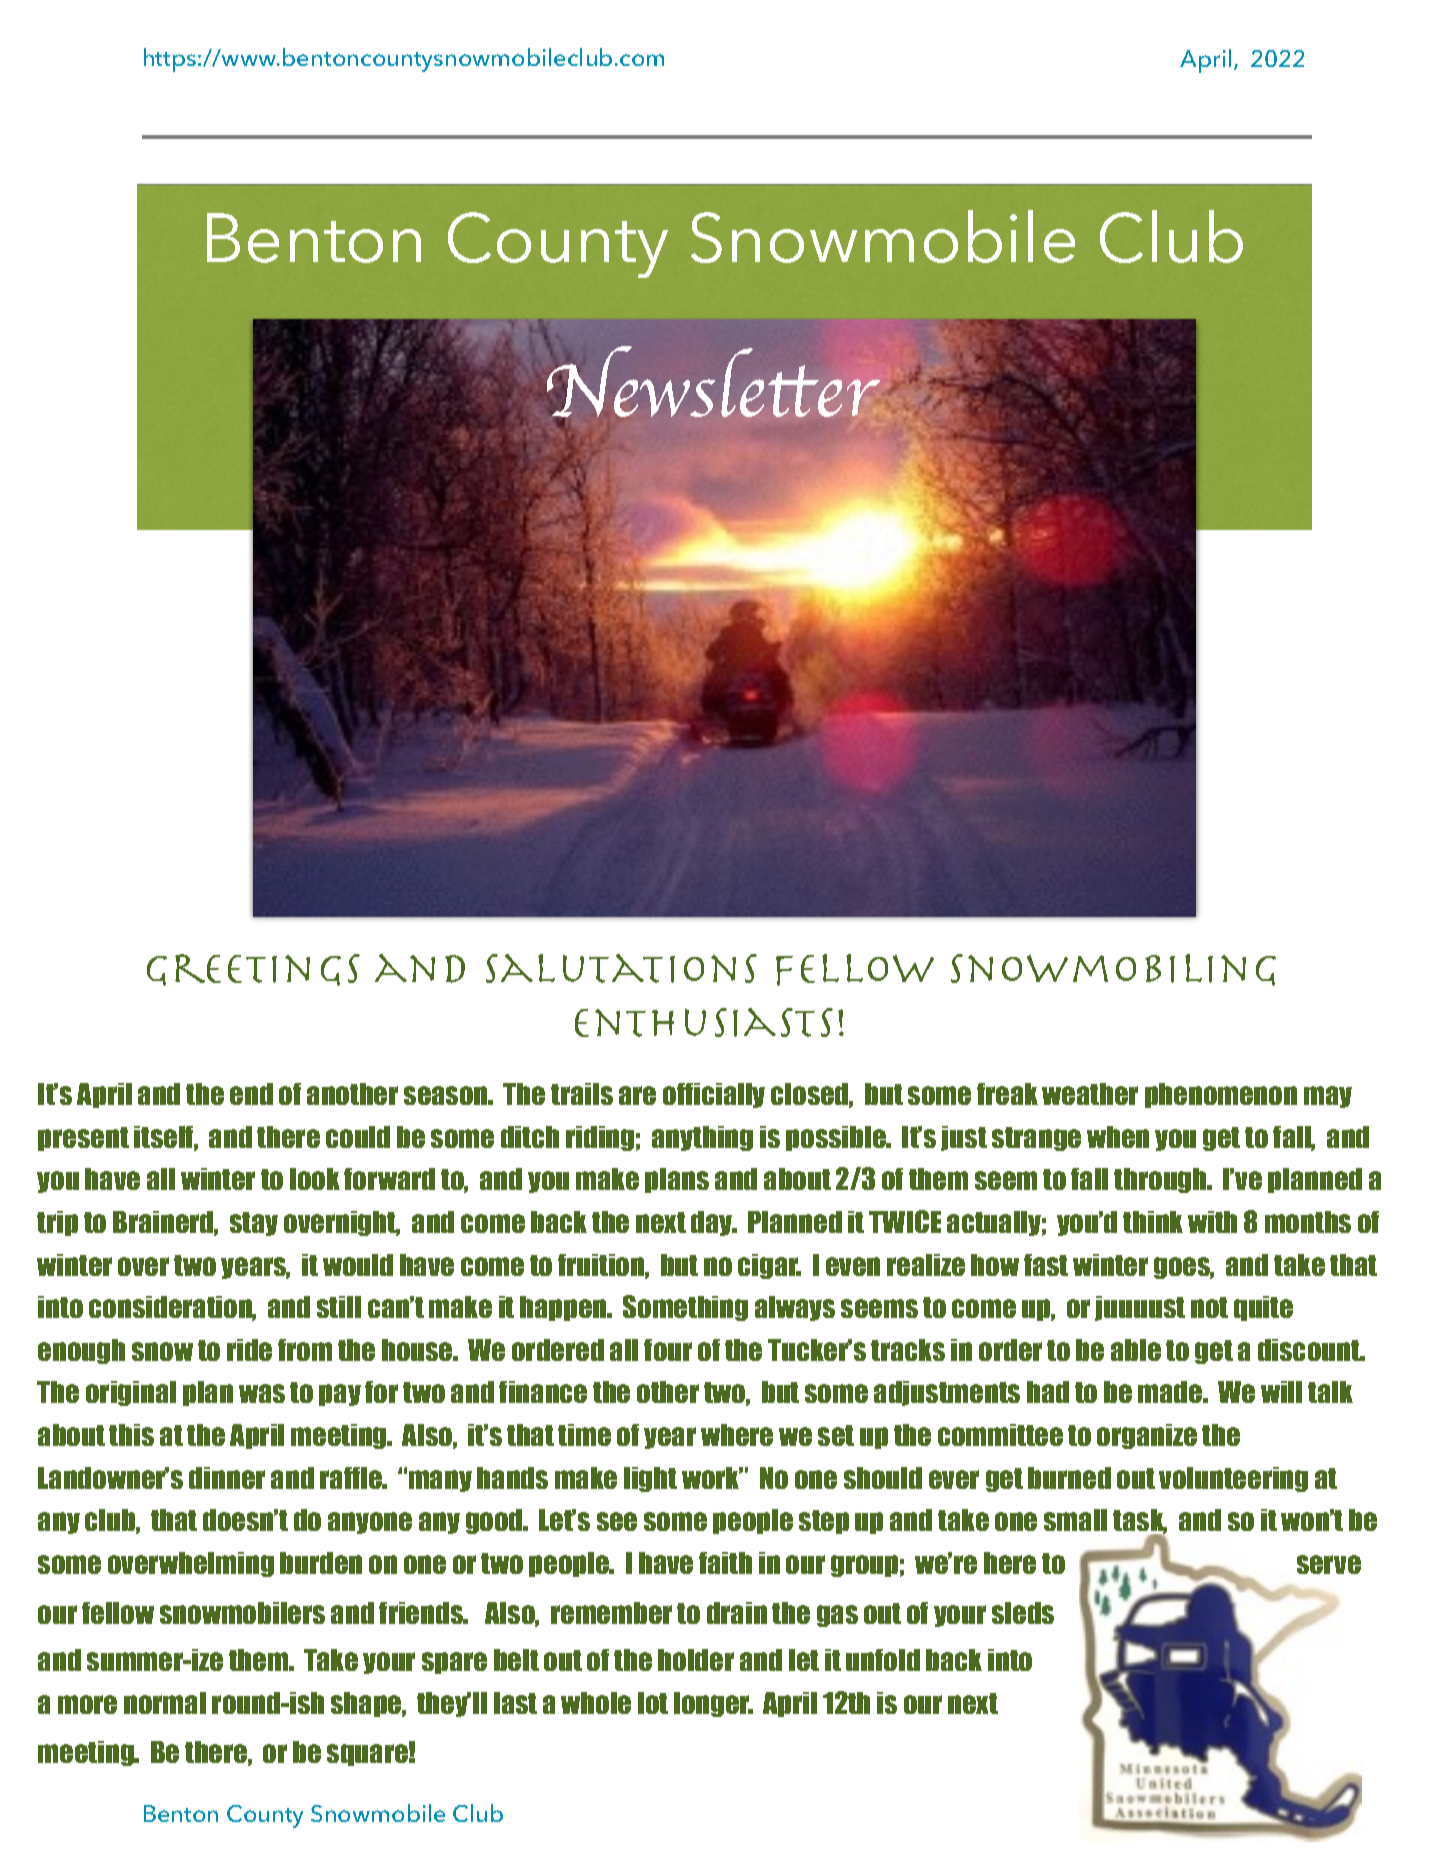  I want to click on able, so click(1136, 1350).
